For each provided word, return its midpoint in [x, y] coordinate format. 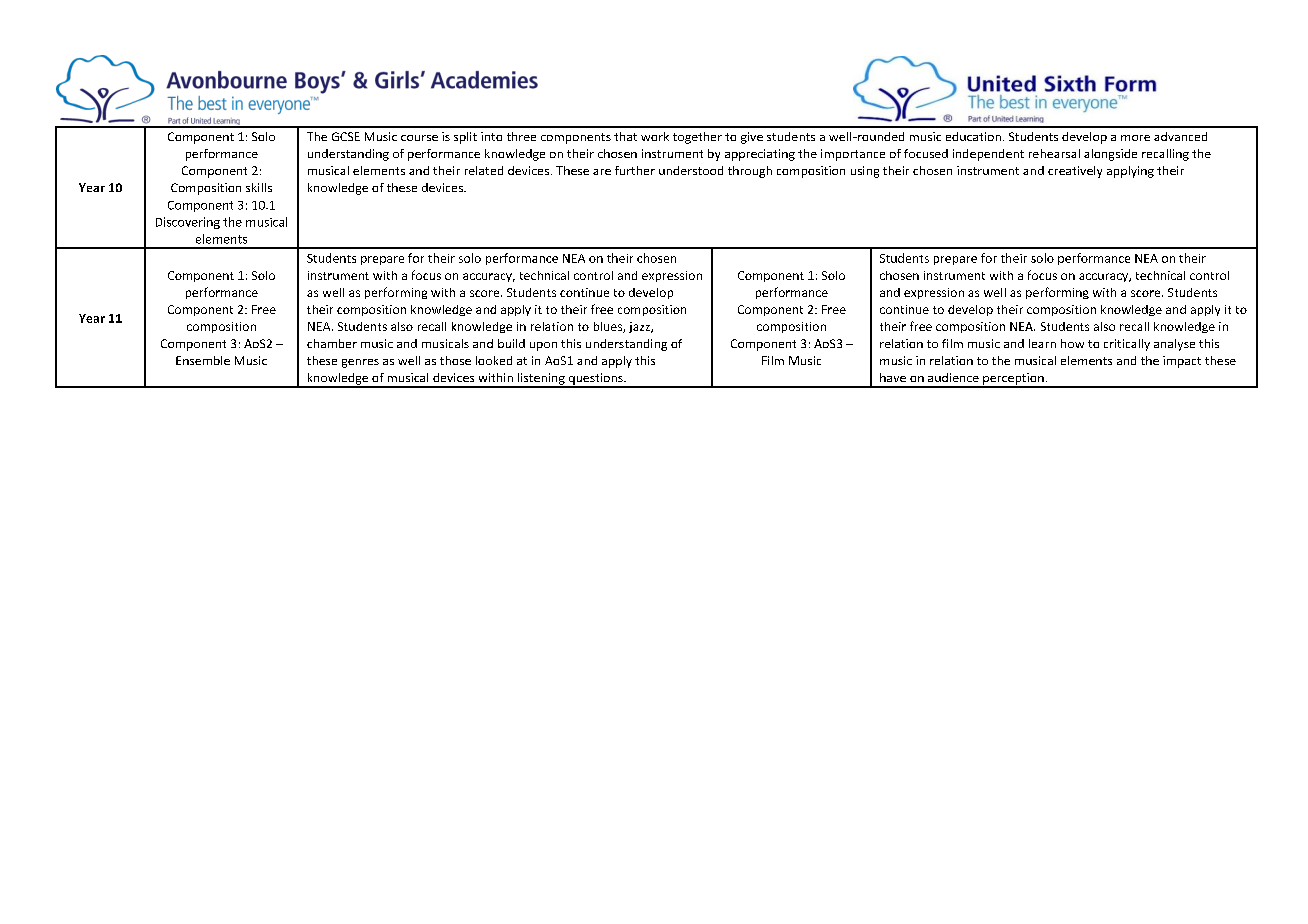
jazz [640, 327]
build [511, 343]
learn [1042, 343]
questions [595, 380]
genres [360, 363]
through [750, 172]
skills [259, 187]
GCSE [346, 136]
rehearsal [1054, 153]
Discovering [188, 223]
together [697, 138]
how [1072, 343]
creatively [1075, 172]
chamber [332, 343]
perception [1013, 380]
